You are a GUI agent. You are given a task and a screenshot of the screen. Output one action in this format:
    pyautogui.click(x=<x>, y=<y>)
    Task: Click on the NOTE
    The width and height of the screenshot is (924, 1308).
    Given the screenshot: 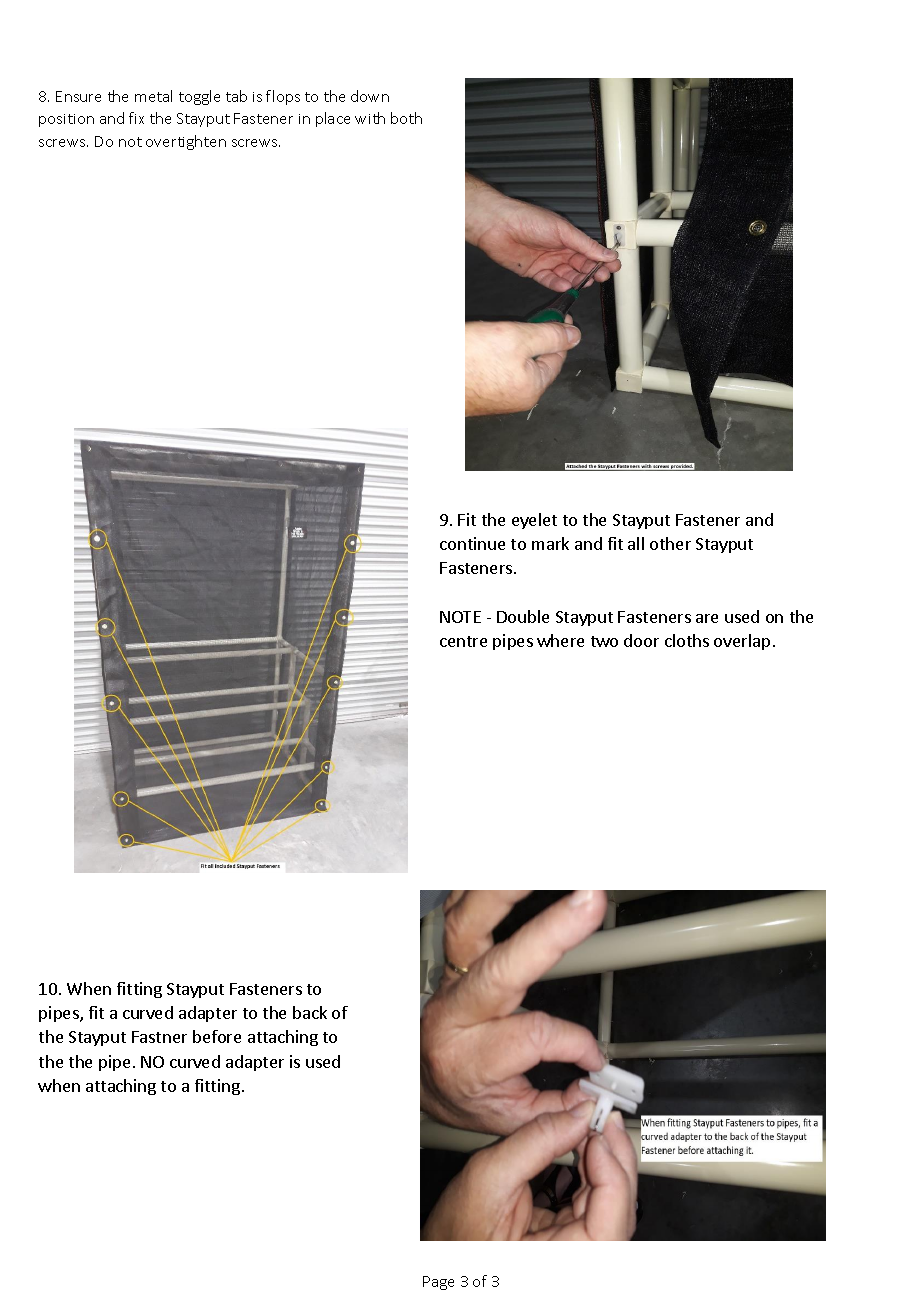 What is the action you would take?
    pyautogui.click(x=460, y=617)
